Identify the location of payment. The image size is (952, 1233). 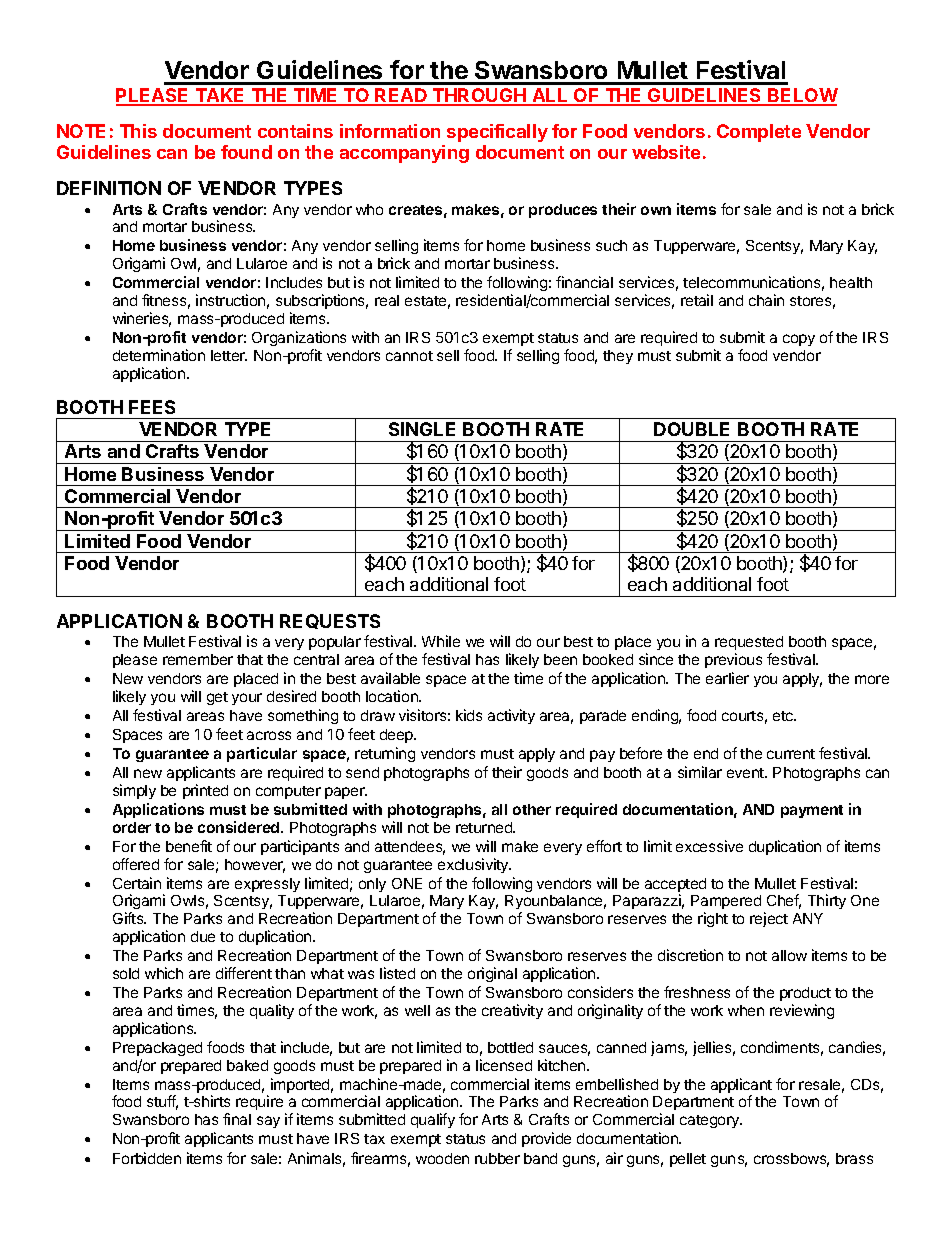
(812, 811).
